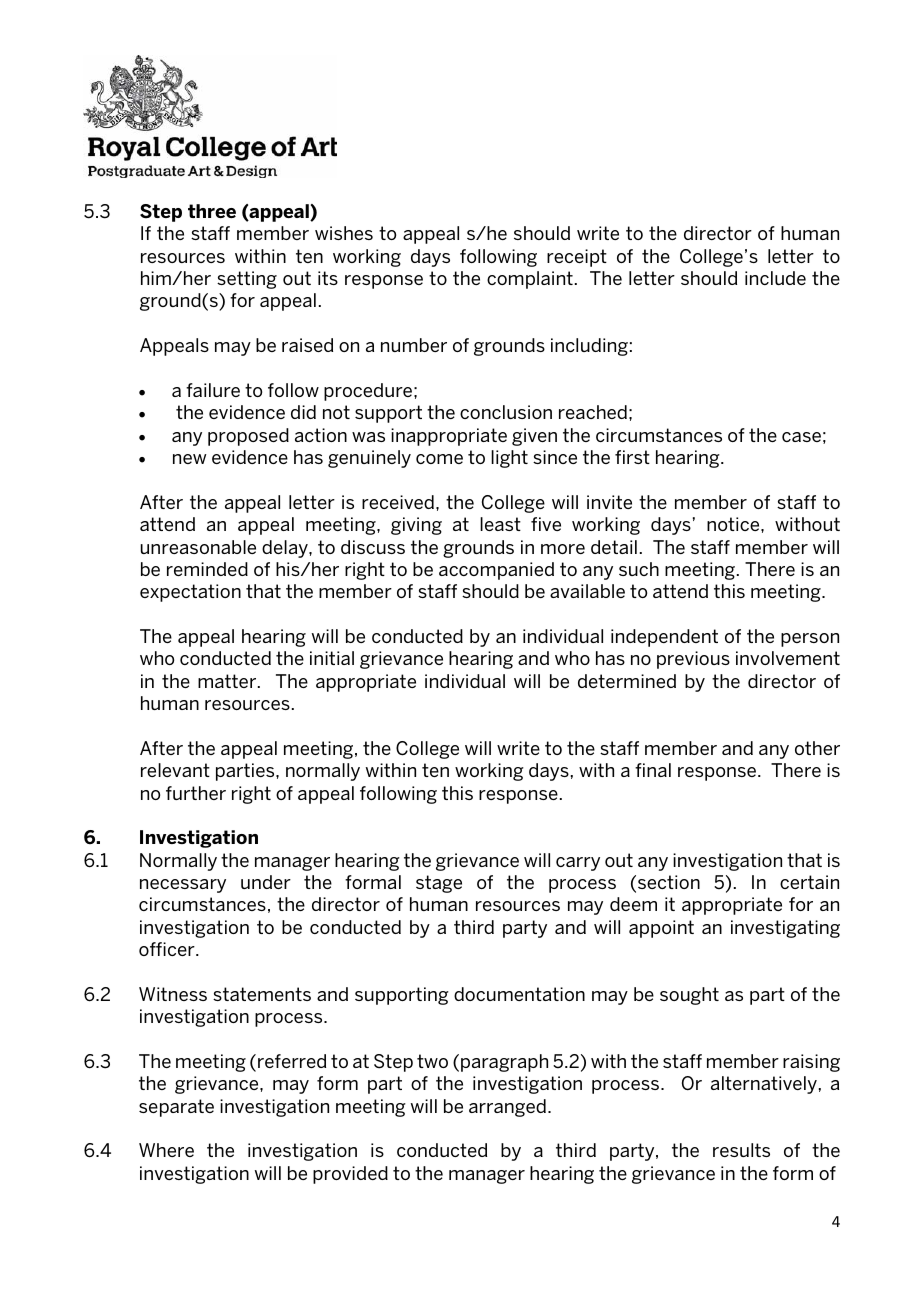 The height and width of the document is (1308, 924). Describe the element at coordinates (693, 660) in the document. I see `previous` at that location.
